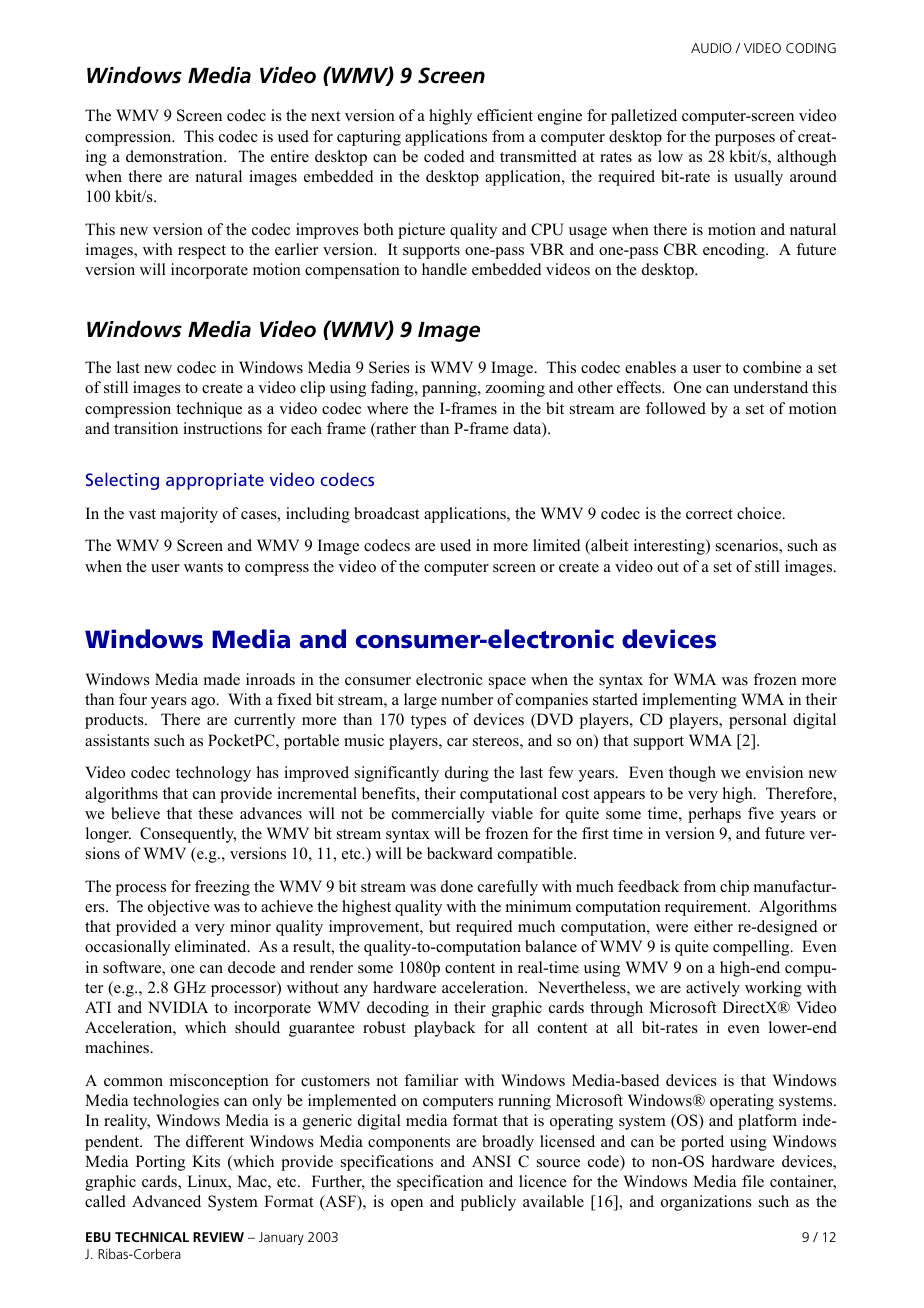 The image size is (924, 1308). I want to click on demonstration, so click(175, 156).
